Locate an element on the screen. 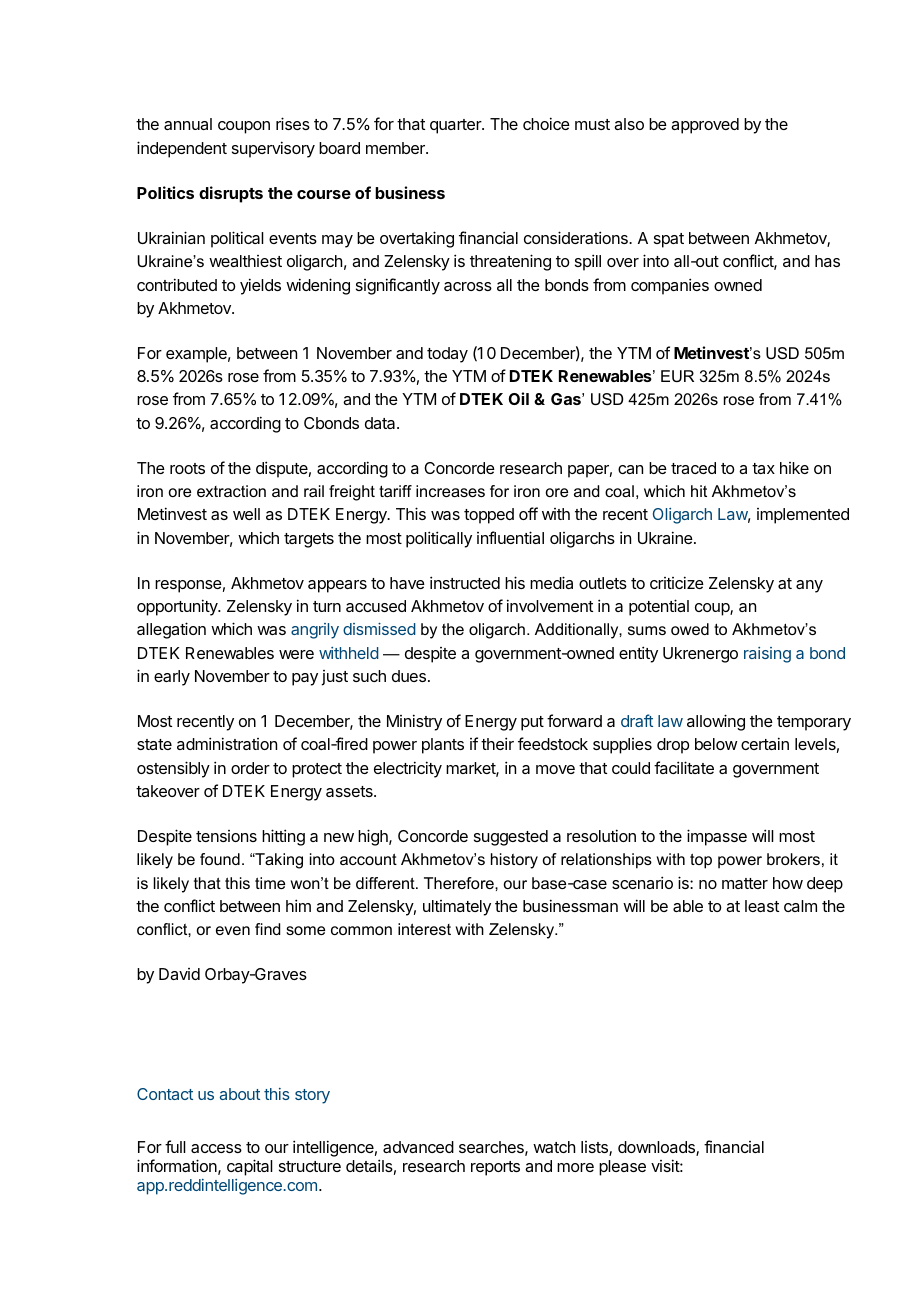 Image resolution: width=924 pixels, height=1308 pixels. supervisory is located at coordinates (273, 149).
